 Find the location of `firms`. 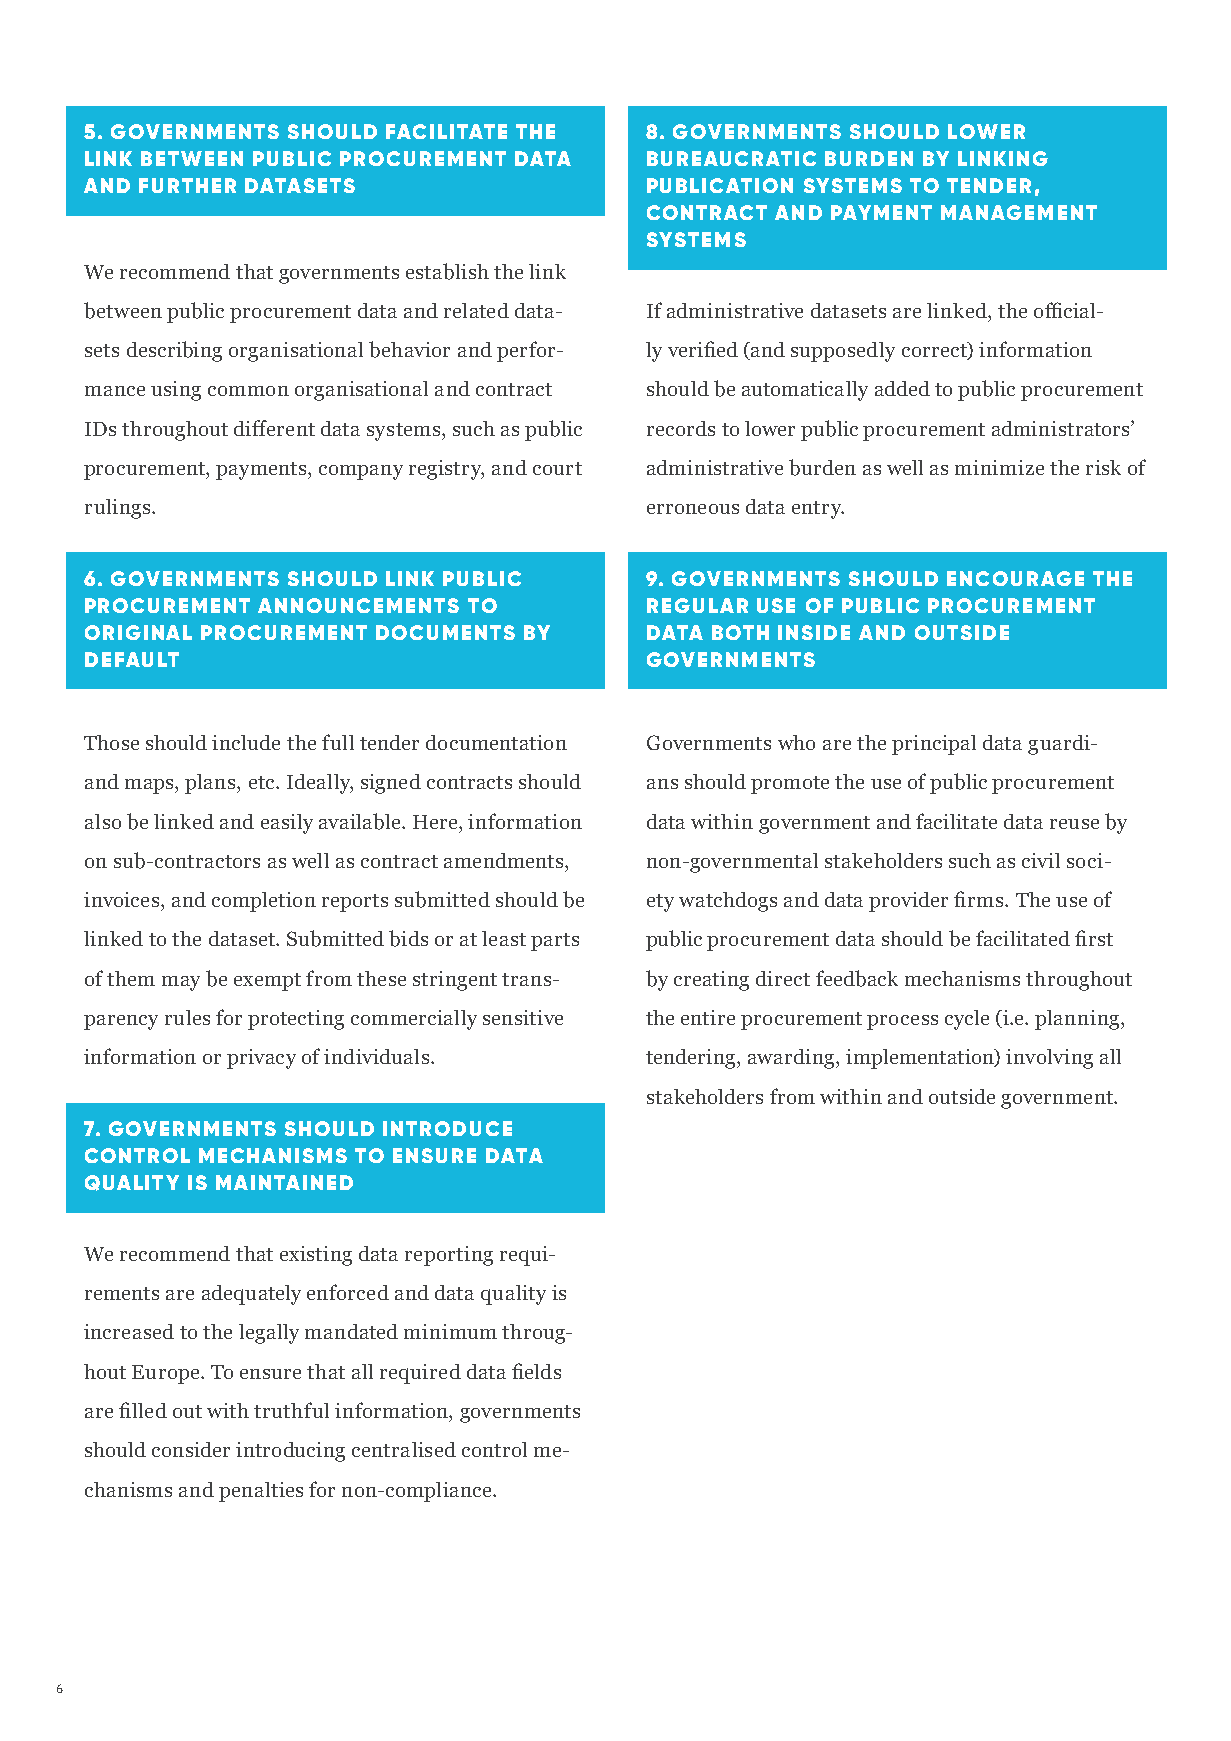

firms is located at coordinates (980, 899).
